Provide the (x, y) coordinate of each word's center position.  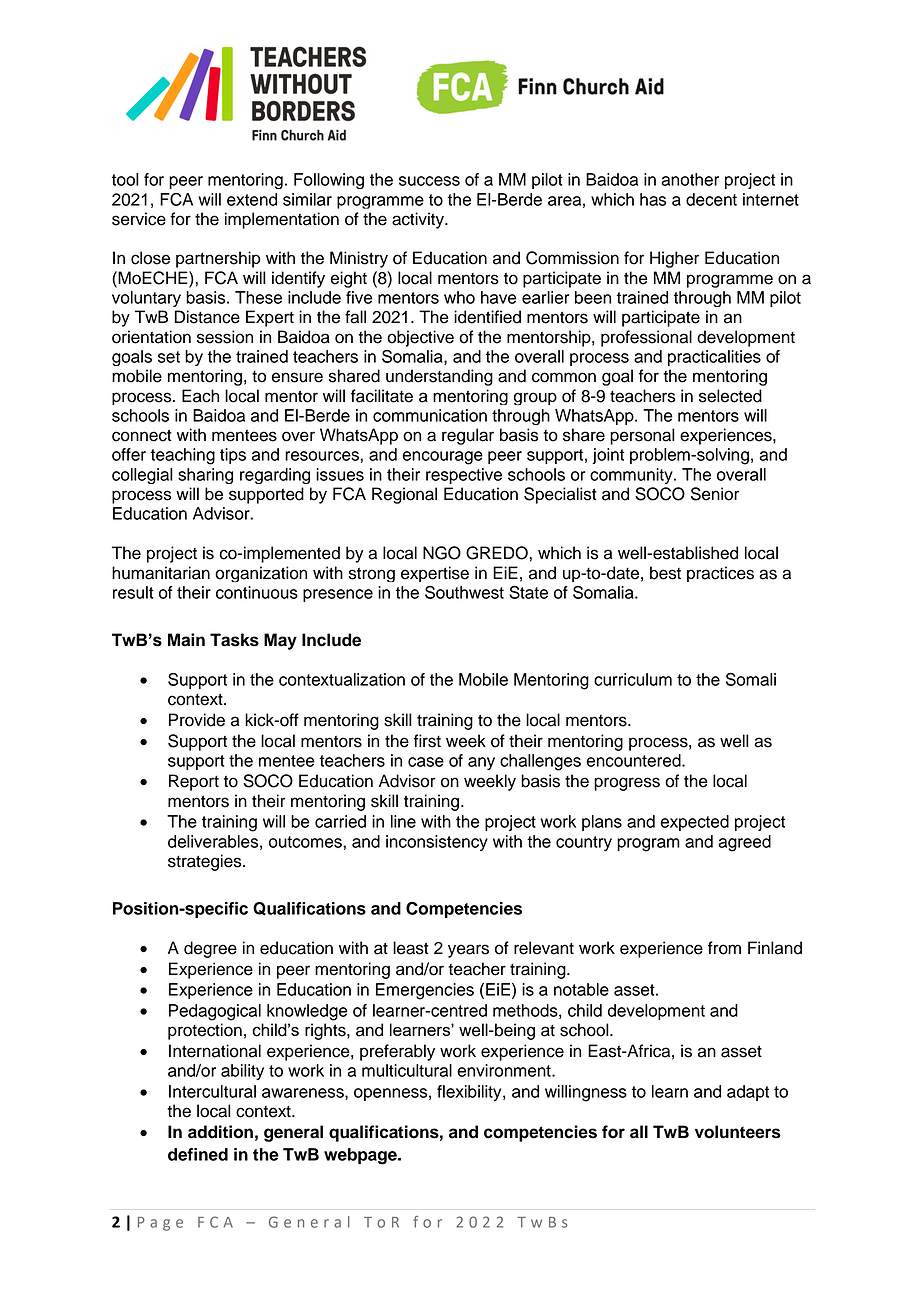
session (225, 337)
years (468, 951)
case (426, 762)
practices (720, 574)
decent (711, 199)
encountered (635, 760)
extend (252, 199)
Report (194, 782)
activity (419, 220)
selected (730, 396)
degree (210, 949)
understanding (439, 377)
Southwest (464, 592)
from (724, 948)
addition (220, 1132)
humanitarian (161, 573)
